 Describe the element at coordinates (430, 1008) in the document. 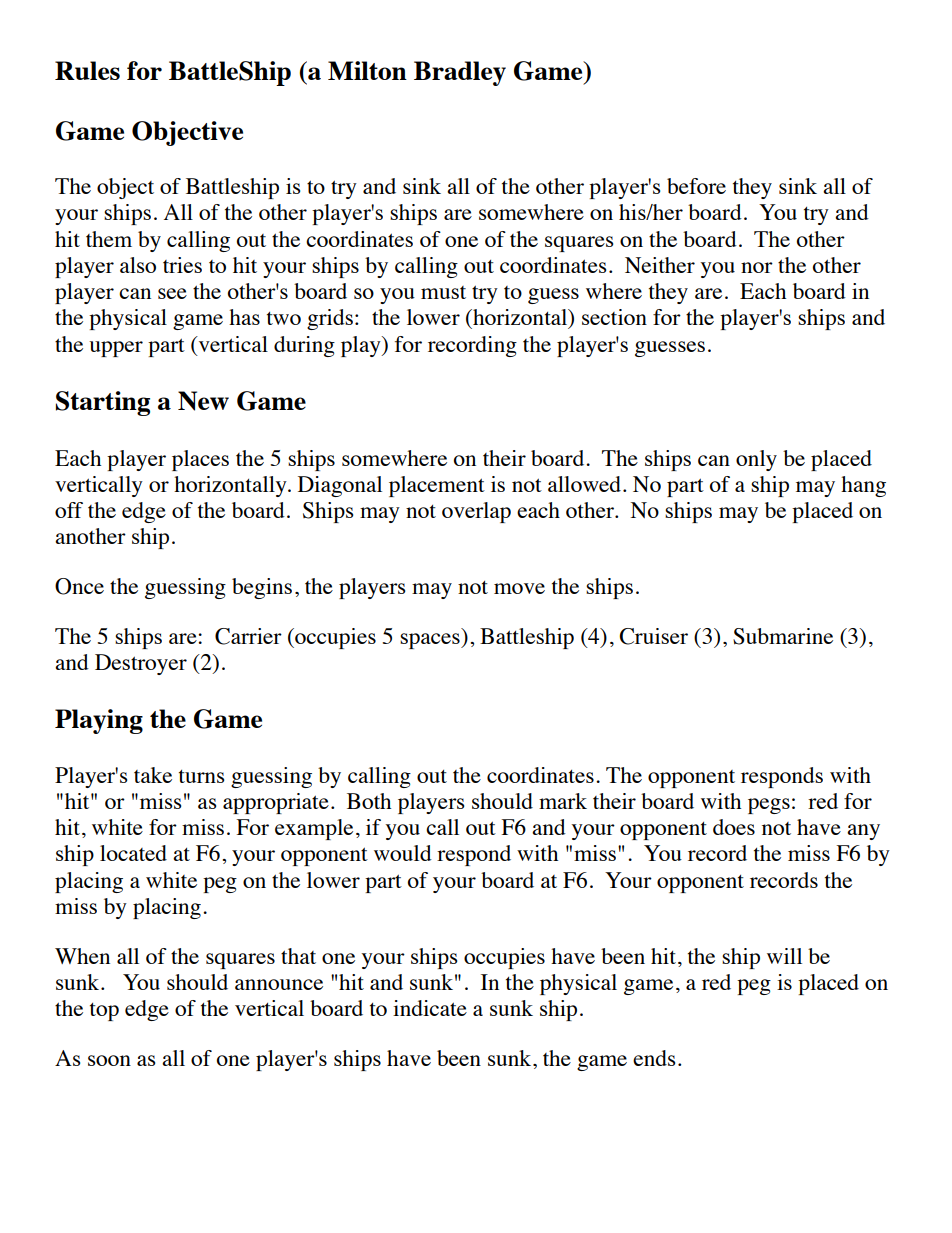

I see `indicate` at that location.
